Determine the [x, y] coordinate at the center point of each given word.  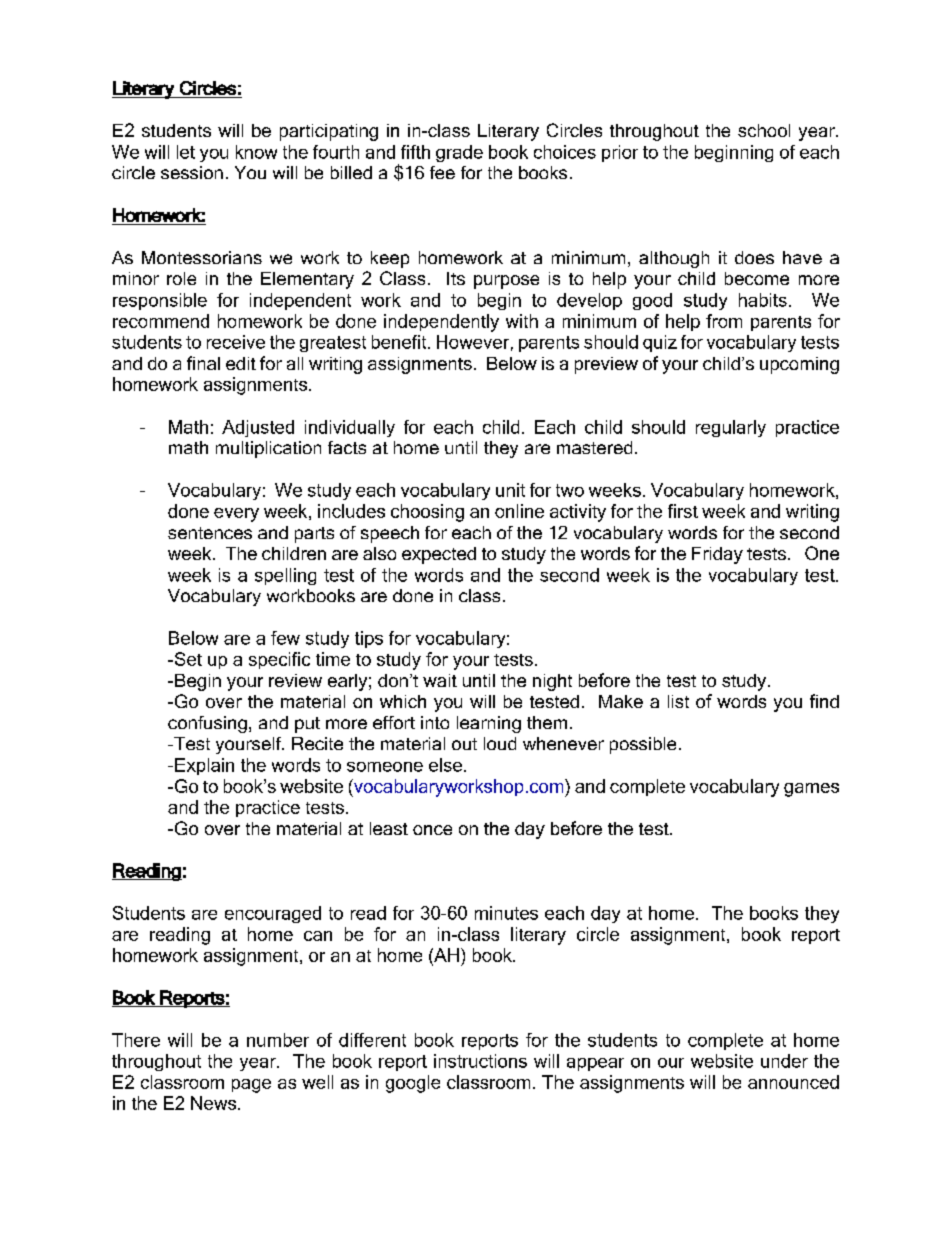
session [192, 172]
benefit [400, 342]
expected [439, 555]
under [784, 1061]
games [811, 790]
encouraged [273, 914]
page [251, 1086]
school [764, 130]
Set [187, 659]
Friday [717, 555]
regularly [731, 428]
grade [459, 153]
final [203, 363]
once [432, 830]
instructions [480, 1061]
